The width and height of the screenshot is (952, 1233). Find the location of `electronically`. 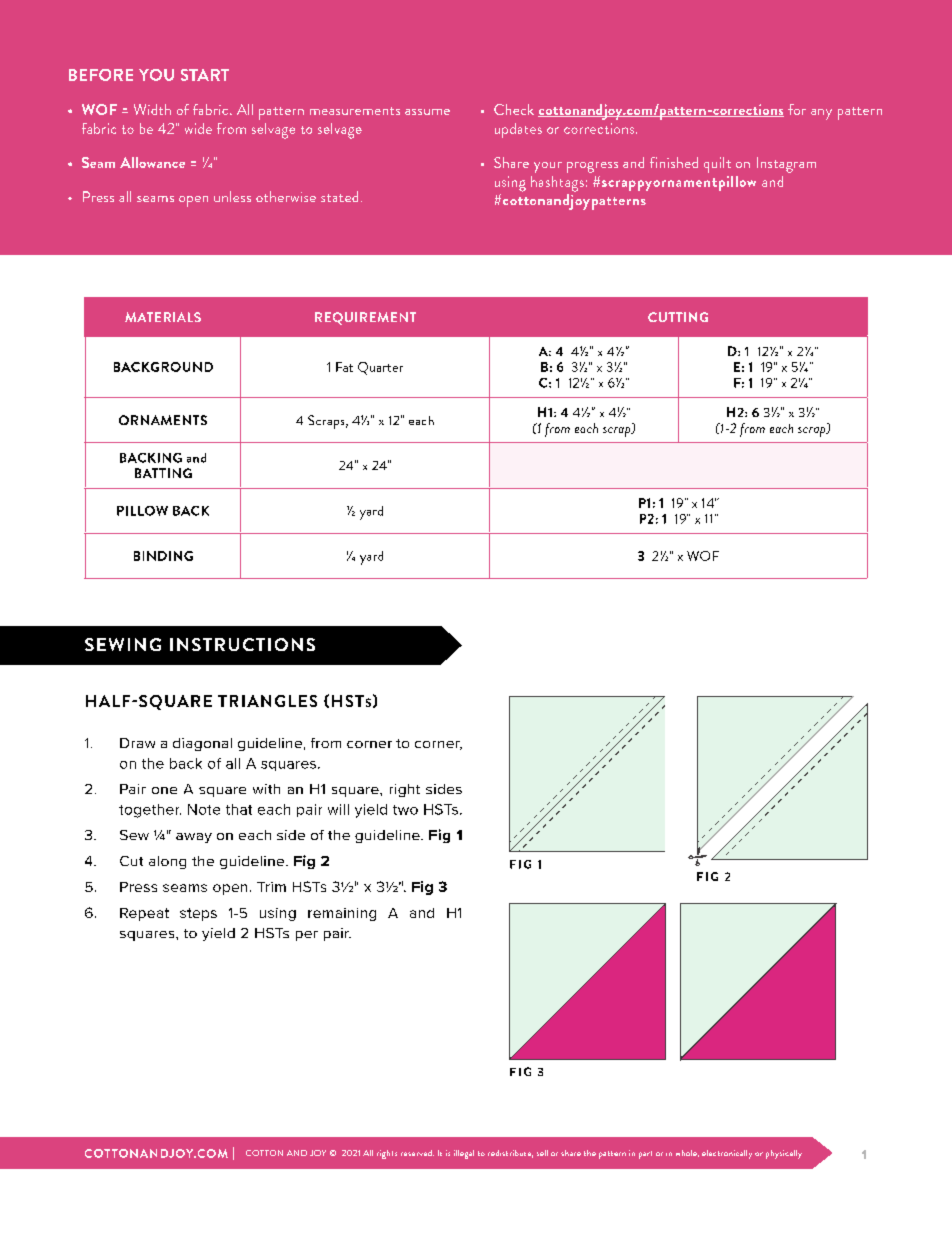

electronically is located at coordinates (727, 1154).
